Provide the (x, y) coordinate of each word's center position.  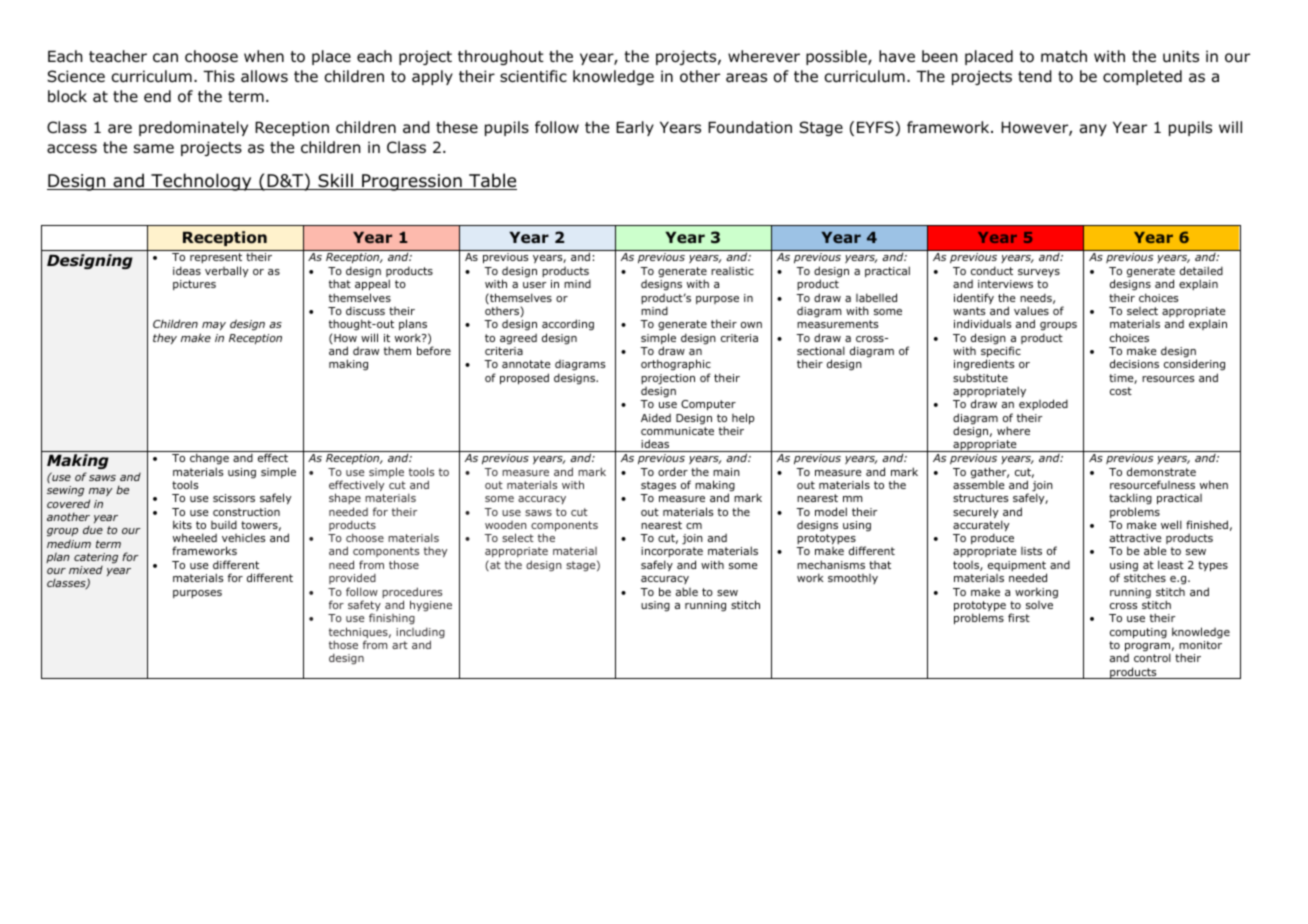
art (400, 645)
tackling (1130, 499)
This (219, 76)
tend (1035, 76)
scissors (234, 498)
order (673, 471)
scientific (533, 76)
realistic (732, 271)
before (434, 350)
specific (1001, 353)
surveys (1039, 273)
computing (1138, 633)
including (420, 634)
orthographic (676, 365)
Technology (201, 182)
